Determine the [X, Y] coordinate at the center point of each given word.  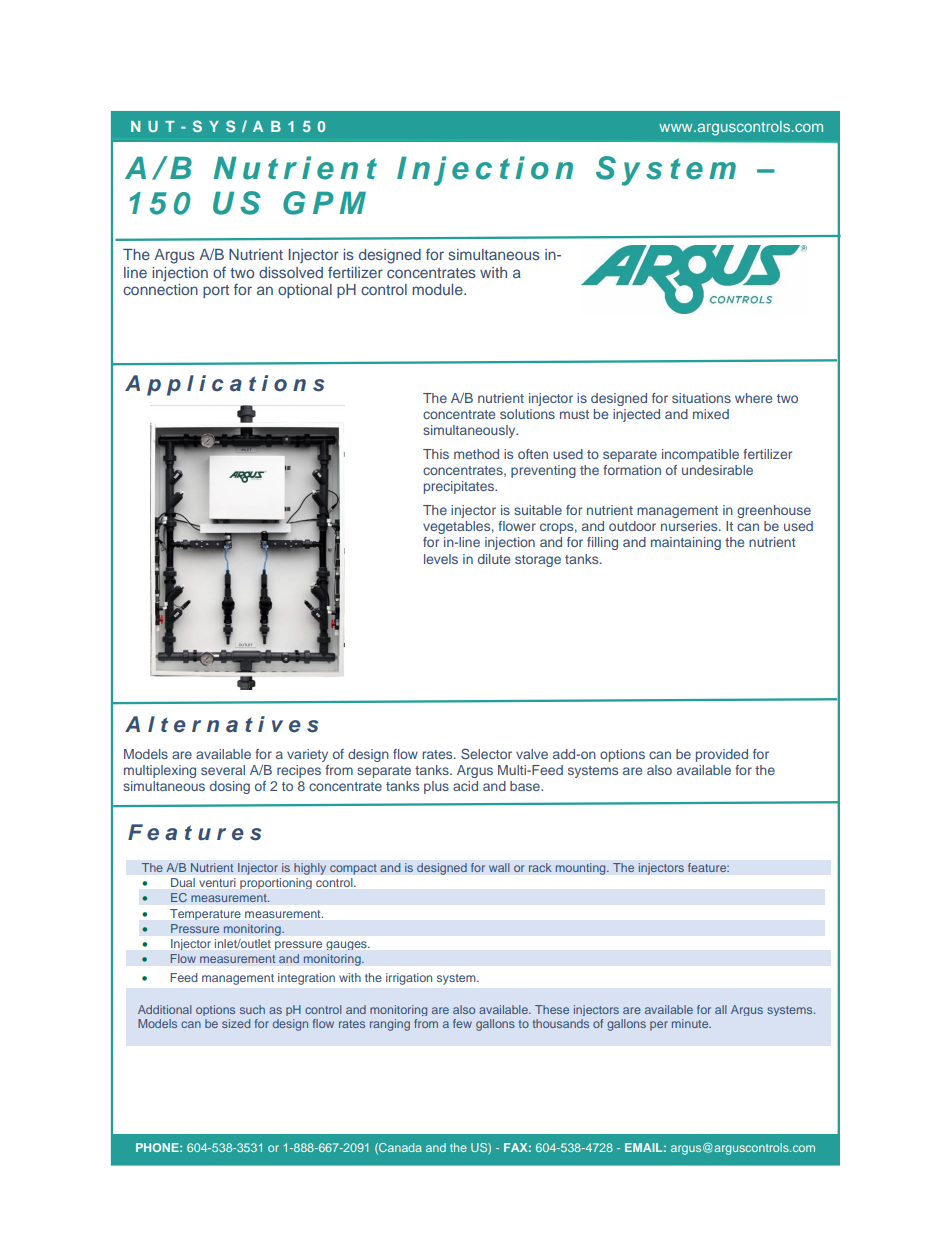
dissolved [291, 272]
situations [701, 398]
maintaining [686, 543]
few [462, 1023]
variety [307, 755]
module [438, 289]
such [252, 1009]
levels [441, 559]
